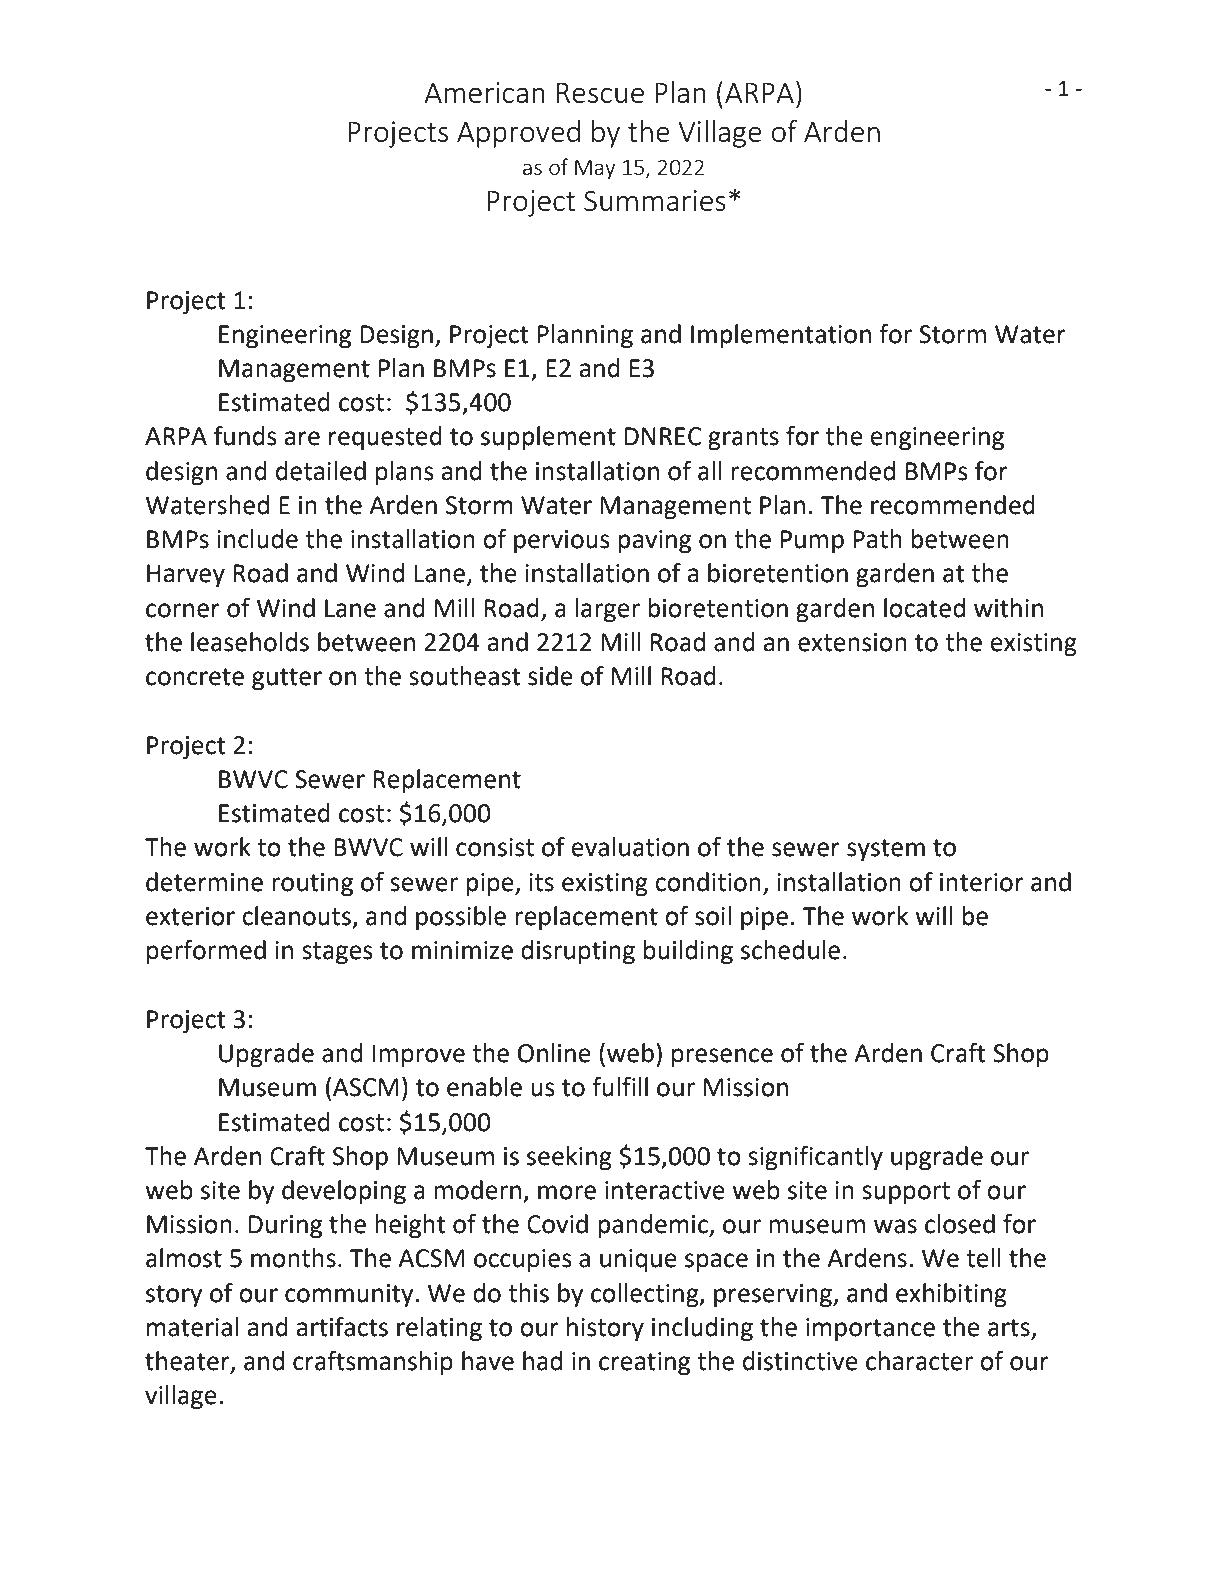 The width and height of the image is (1226, 1587). I want to click on Improve, so click(419, 1056).
